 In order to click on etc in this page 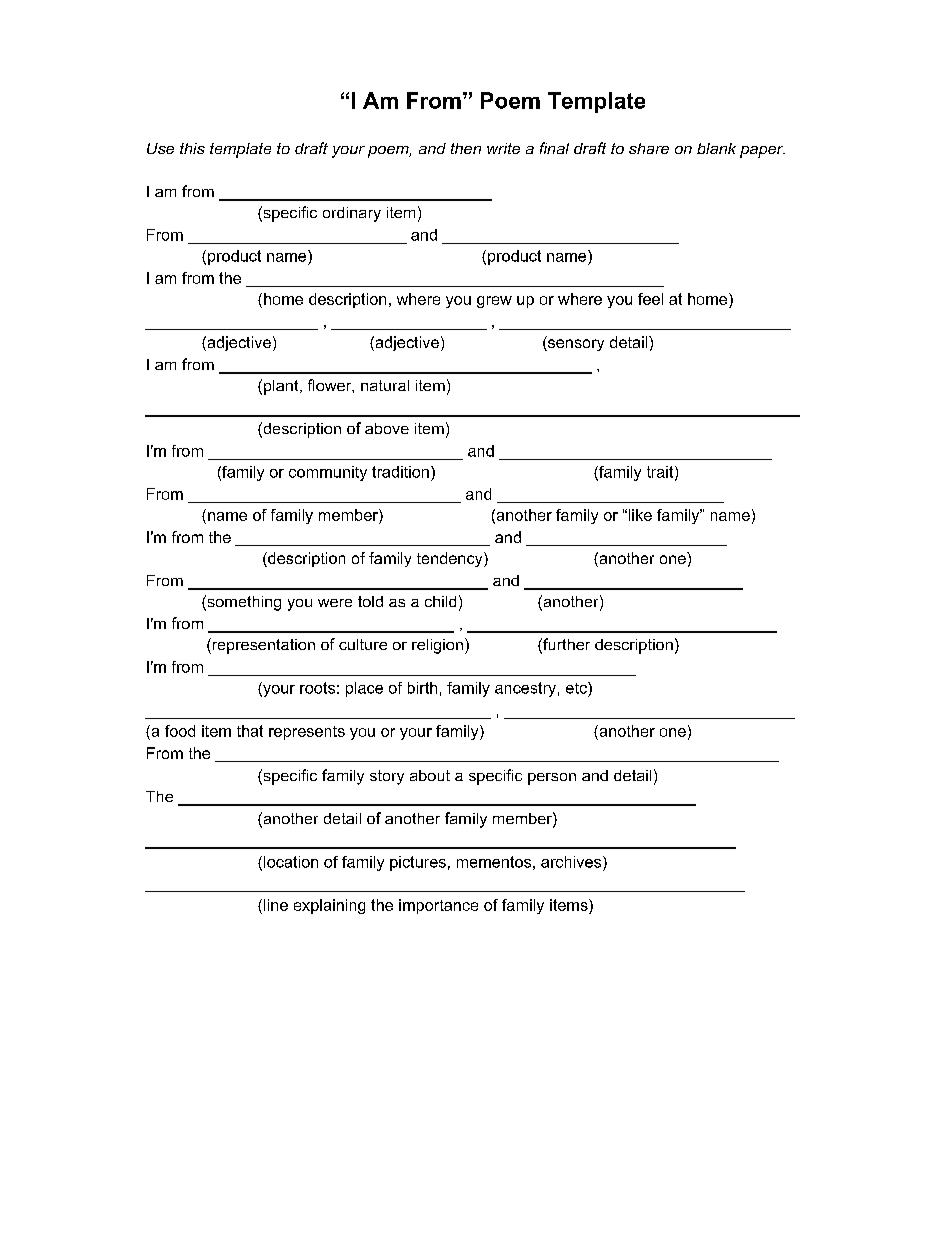, I will do `click(577, 688)`.
